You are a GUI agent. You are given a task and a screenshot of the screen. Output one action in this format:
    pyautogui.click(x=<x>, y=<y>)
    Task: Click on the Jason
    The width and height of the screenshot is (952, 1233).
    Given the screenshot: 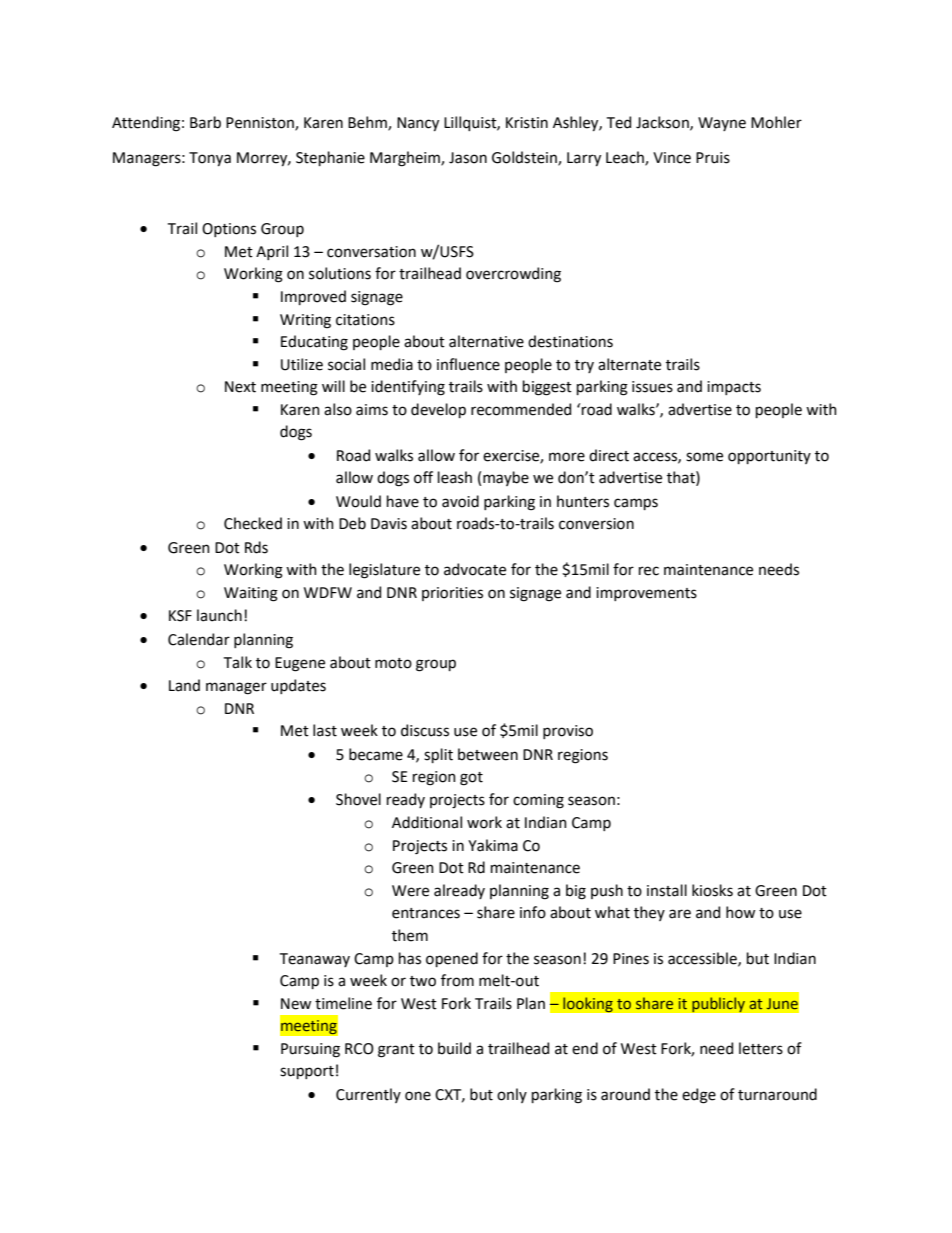 What is the action you would take?
    pyautogui.click(x=468, y=158)
